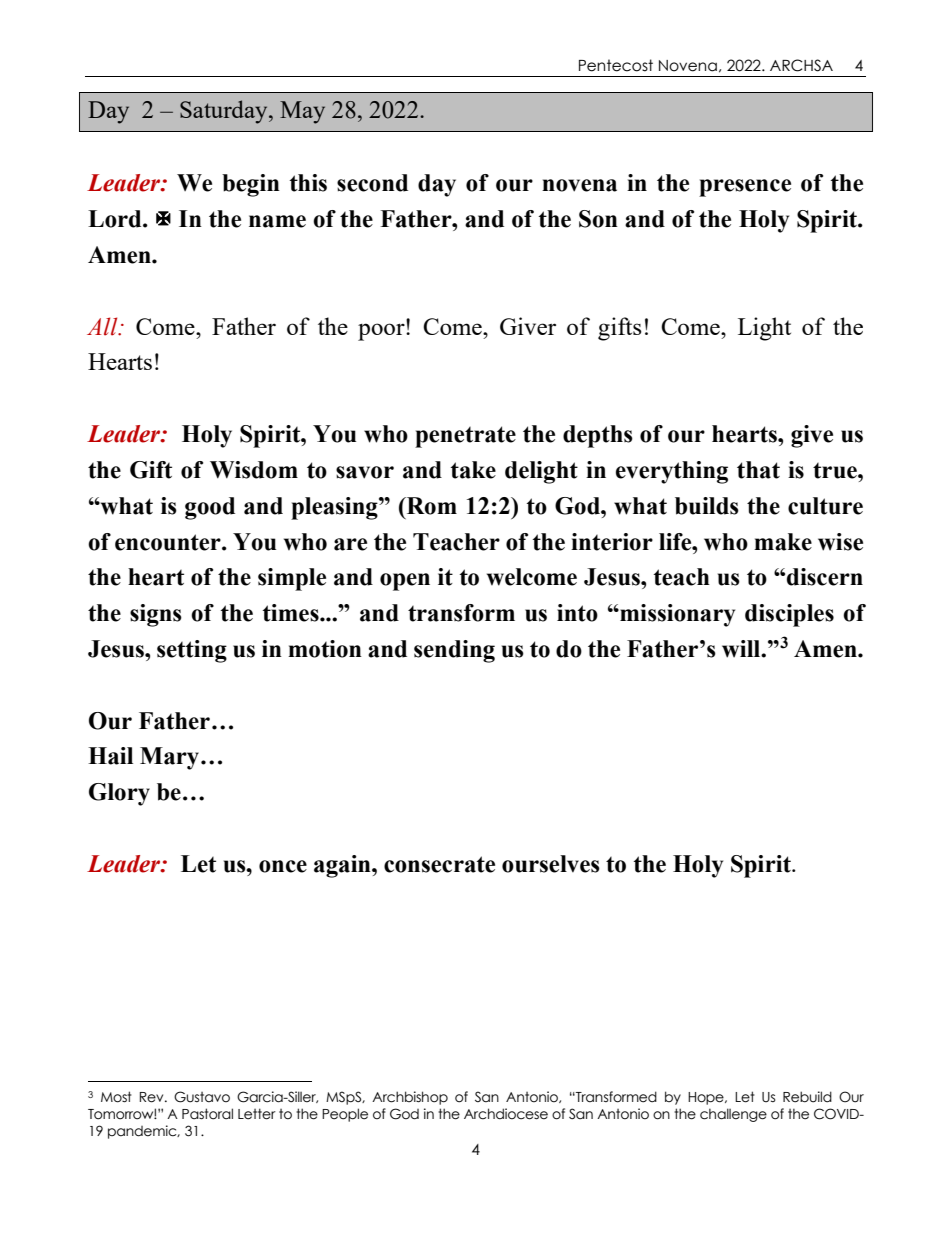 The width and height of the screenshot is (952, 1233). I want to click on once, so click(283, 866).
